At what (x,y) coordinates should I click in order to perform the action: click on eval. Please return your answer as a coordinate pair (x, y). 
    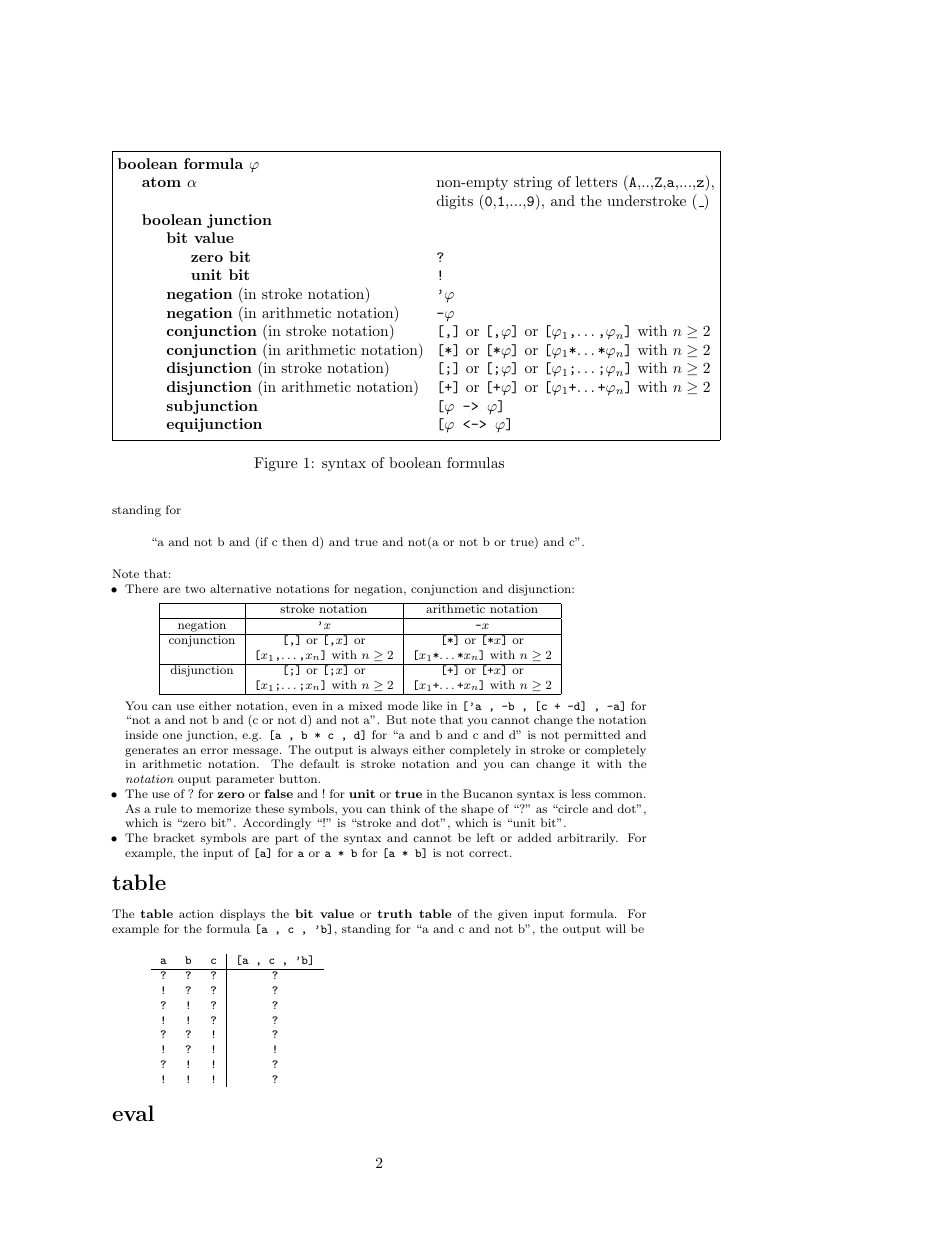
    Looking at the image, I should click on (133, 1113).
